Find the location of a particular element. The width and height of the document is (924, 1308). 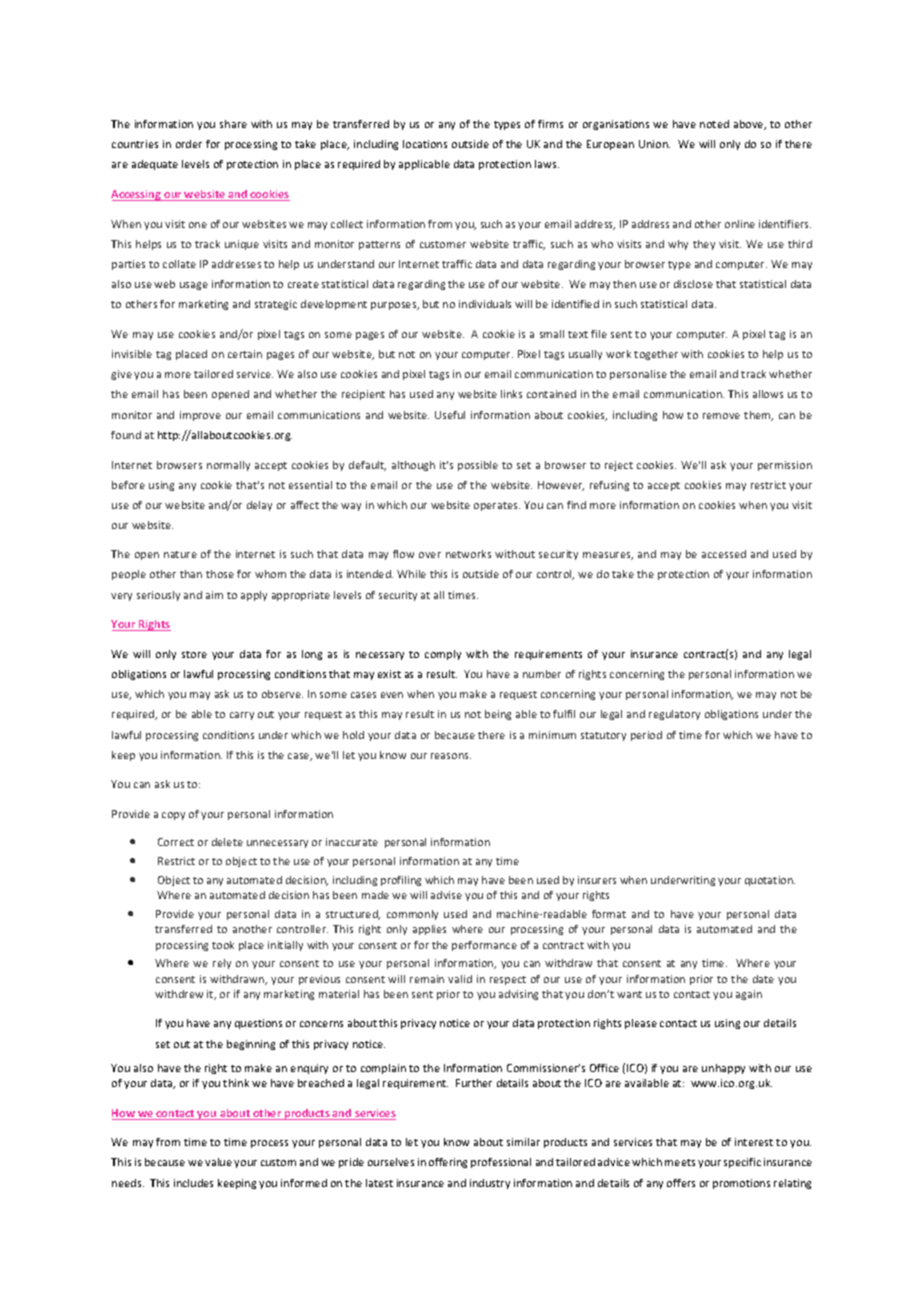

permission is located at coordinates (785, 466).
